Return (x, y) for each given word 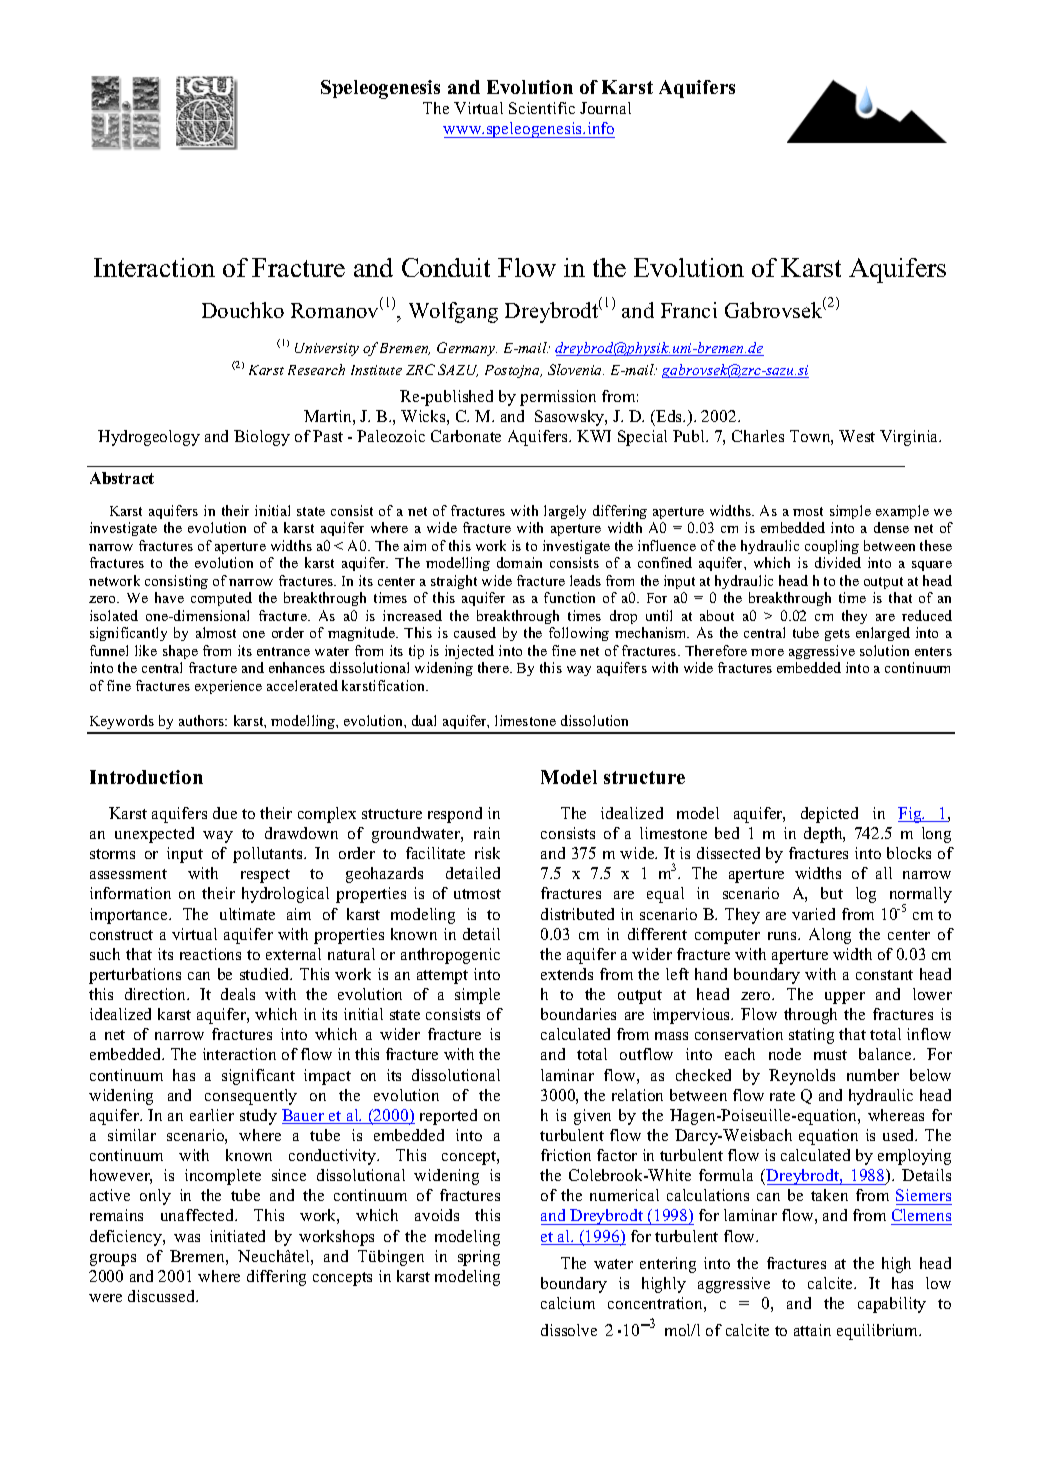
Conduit (446, 267)
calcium (568, 1303)
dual (424, 720)
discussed (163, 1296)
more (767, 652)
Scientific (542, 108)
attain (812, 1330)
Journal (605, 108)
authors (203, 720)
